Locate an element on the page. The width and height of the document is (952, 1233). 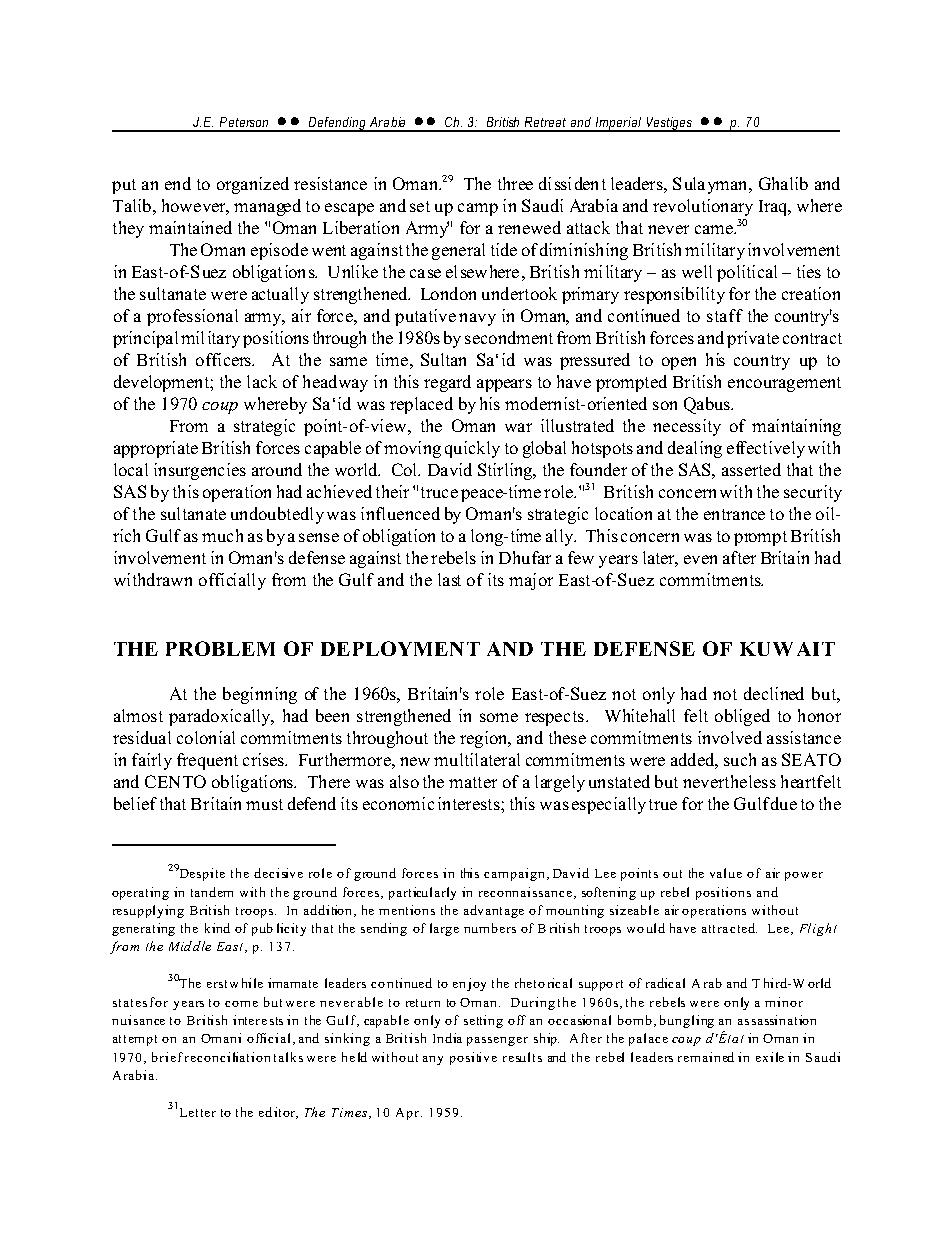
three is located at coordinates (515, 183).
